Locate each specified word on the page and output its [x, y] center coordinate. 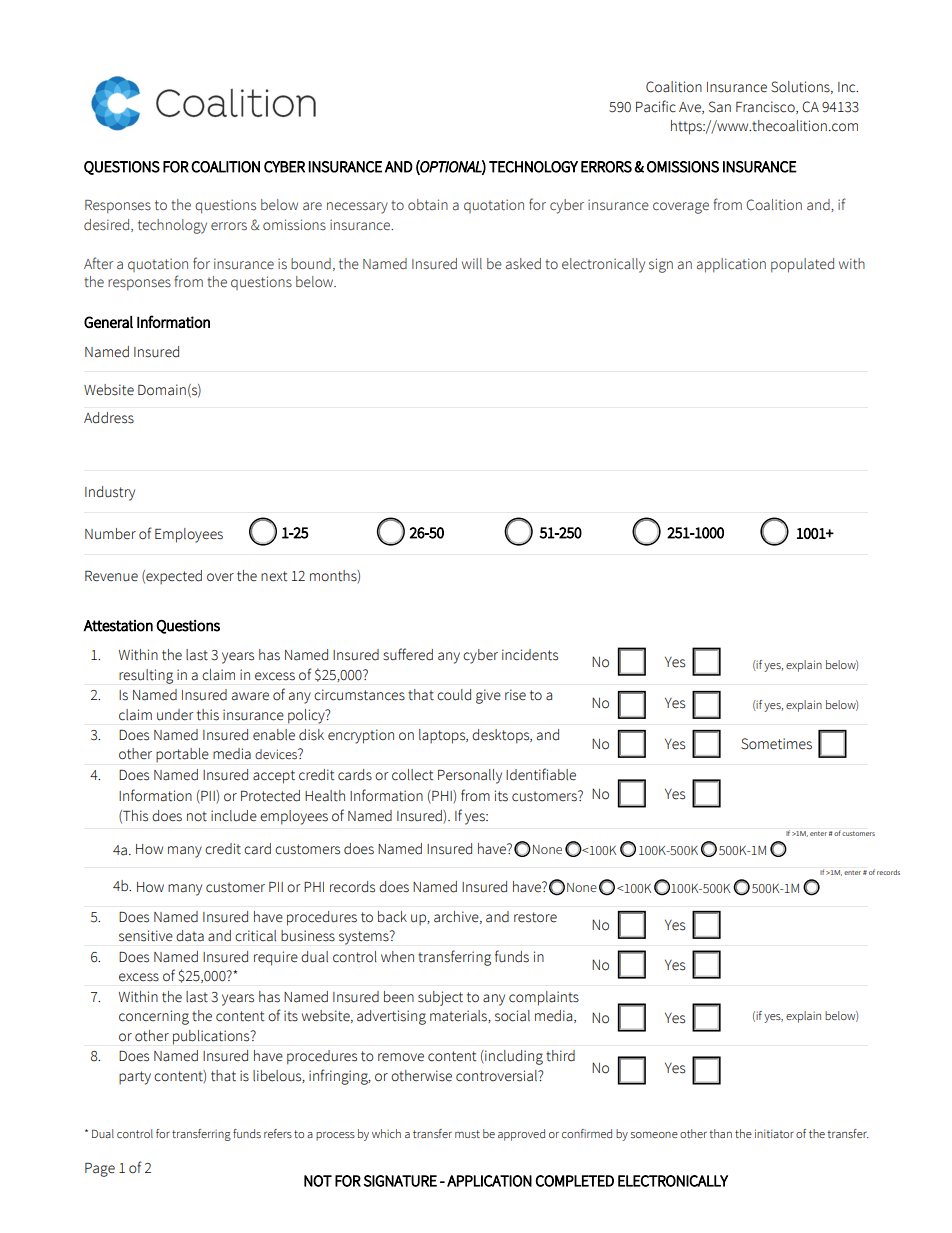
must [467, 1134]
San [720, 107]
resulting [146, 676]
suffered [408, 654]
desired [108, 225]
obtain [428, 204]
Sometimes [776, 744]
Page [100, 1170]
